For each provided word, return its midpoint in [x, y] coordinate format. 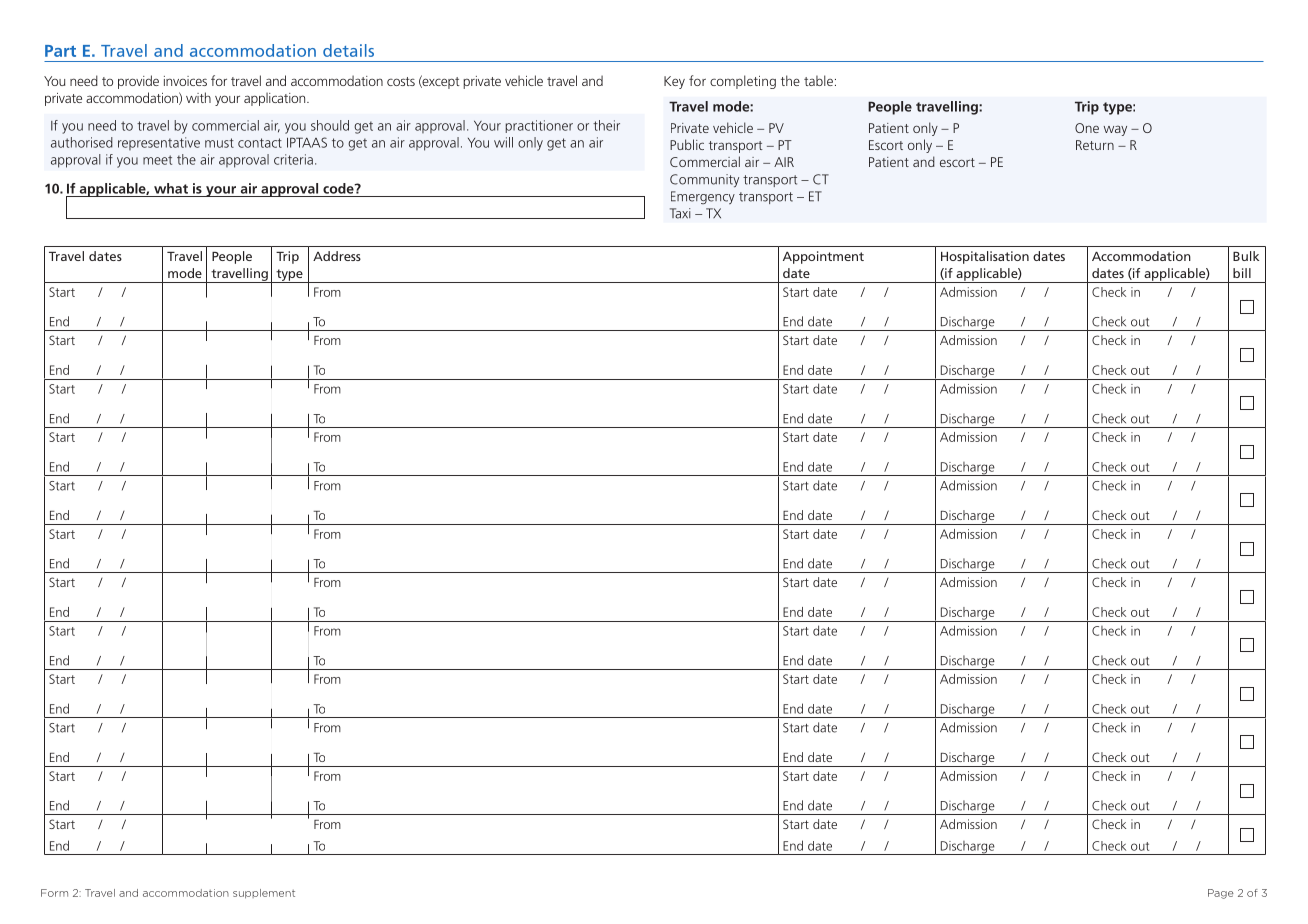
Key [674, 82]
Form [54, 893]
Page [1221, 894]
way [1115, 131]
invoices [185, 81]
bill [1242, 273]
